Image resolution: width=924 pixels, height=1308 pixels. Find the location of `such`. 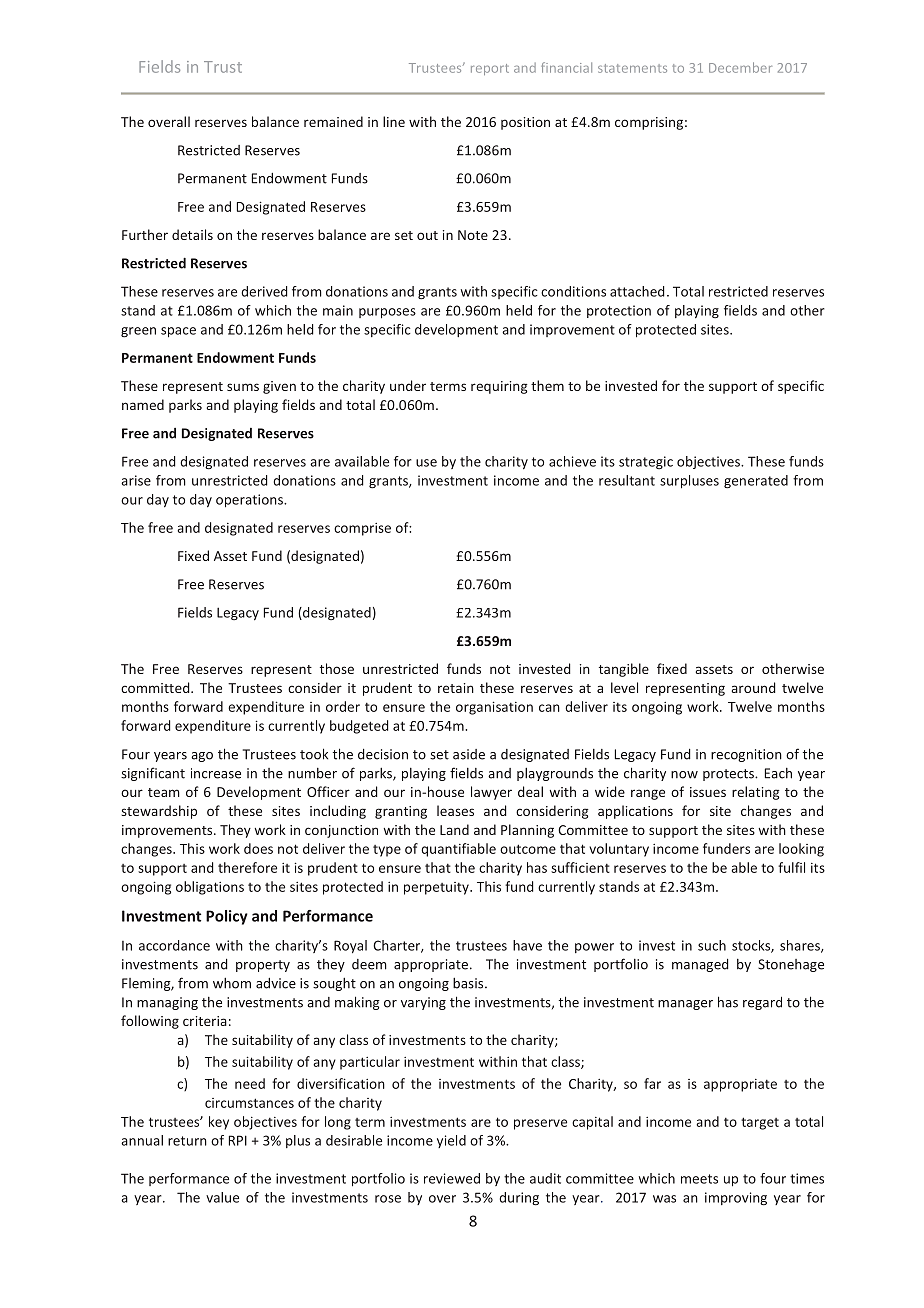

such is located at coordinates (712, 945).
